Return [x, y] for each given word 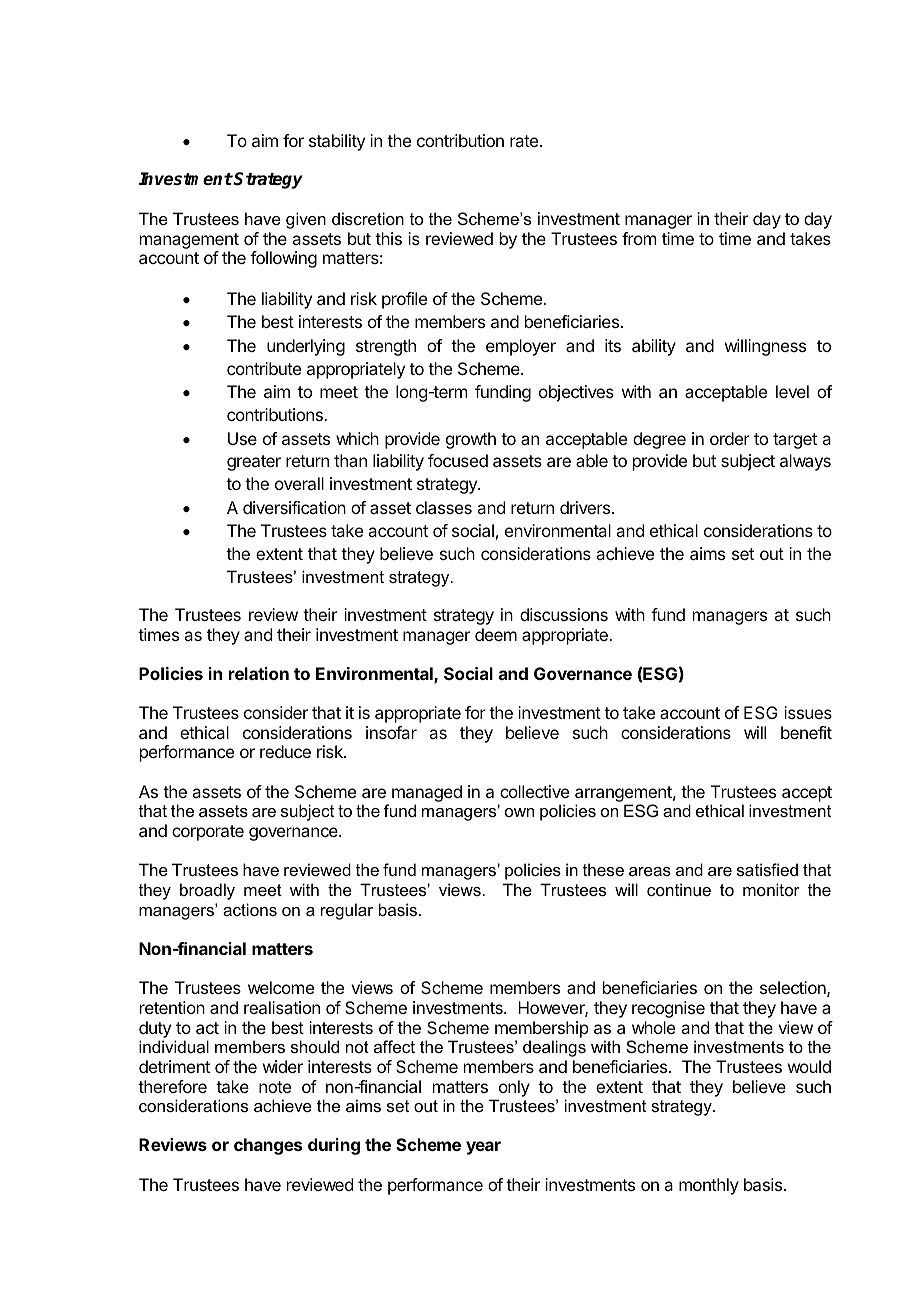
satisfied [767, 869]
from [639, 238]
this [388, 238]
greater [254, 463]
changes [268, 1146]
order [730, 438]
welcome [281, 987]
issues [808, 712]
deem [496, 634]
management [189, 241]
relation [259, 673]
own [519, 812]
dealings [554, 1048]
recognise [668, 1009]
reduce [285, 751]
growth [471, 440]
